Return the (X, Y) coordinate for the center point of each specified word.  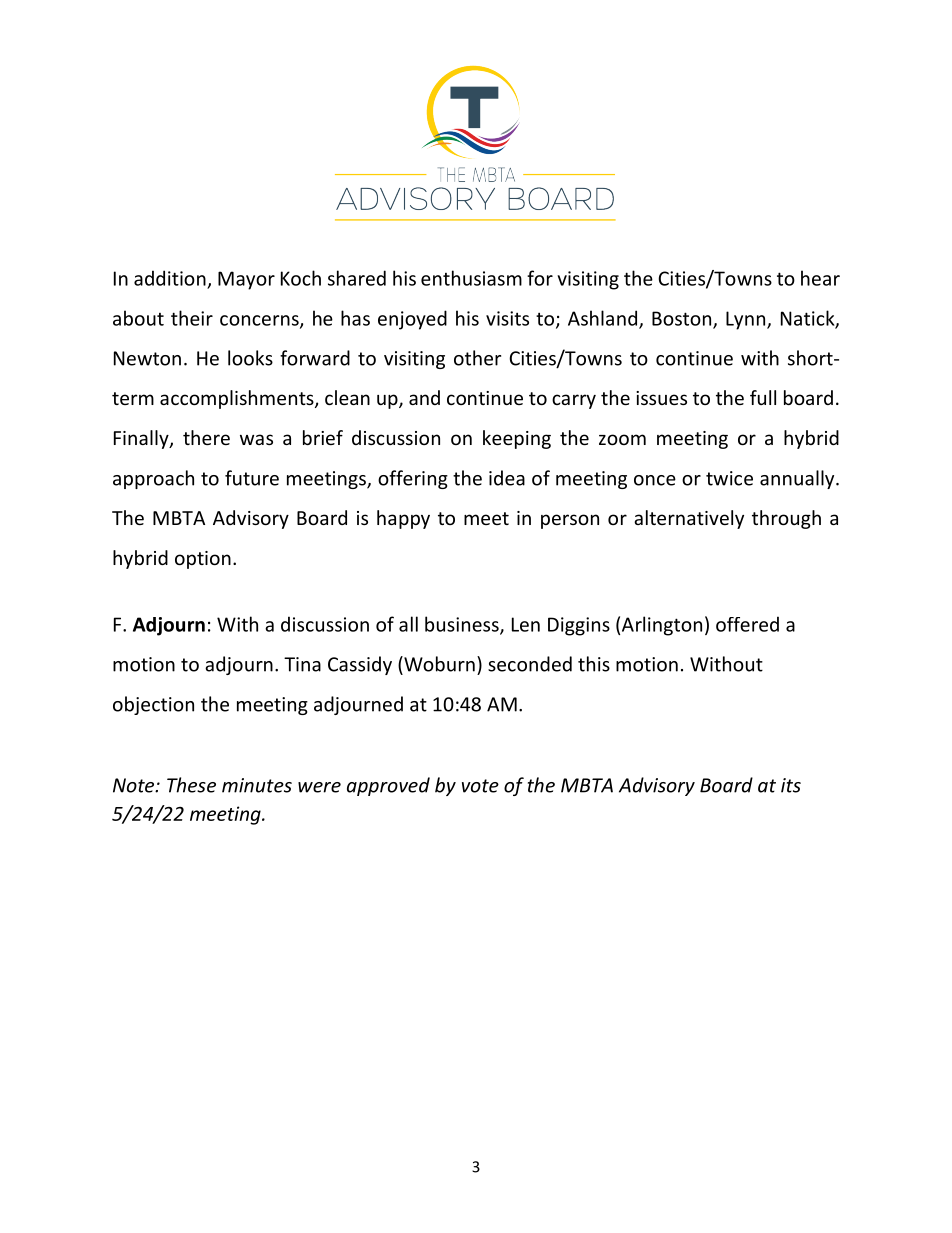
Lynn (747, 320)
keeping (517, 439)
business (463, 625)
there (206, 437)
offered (747, 624)
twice (729, 478)
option (203, 560)
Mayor (246, 280)
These (191, 785)
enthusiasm (471, 278)
